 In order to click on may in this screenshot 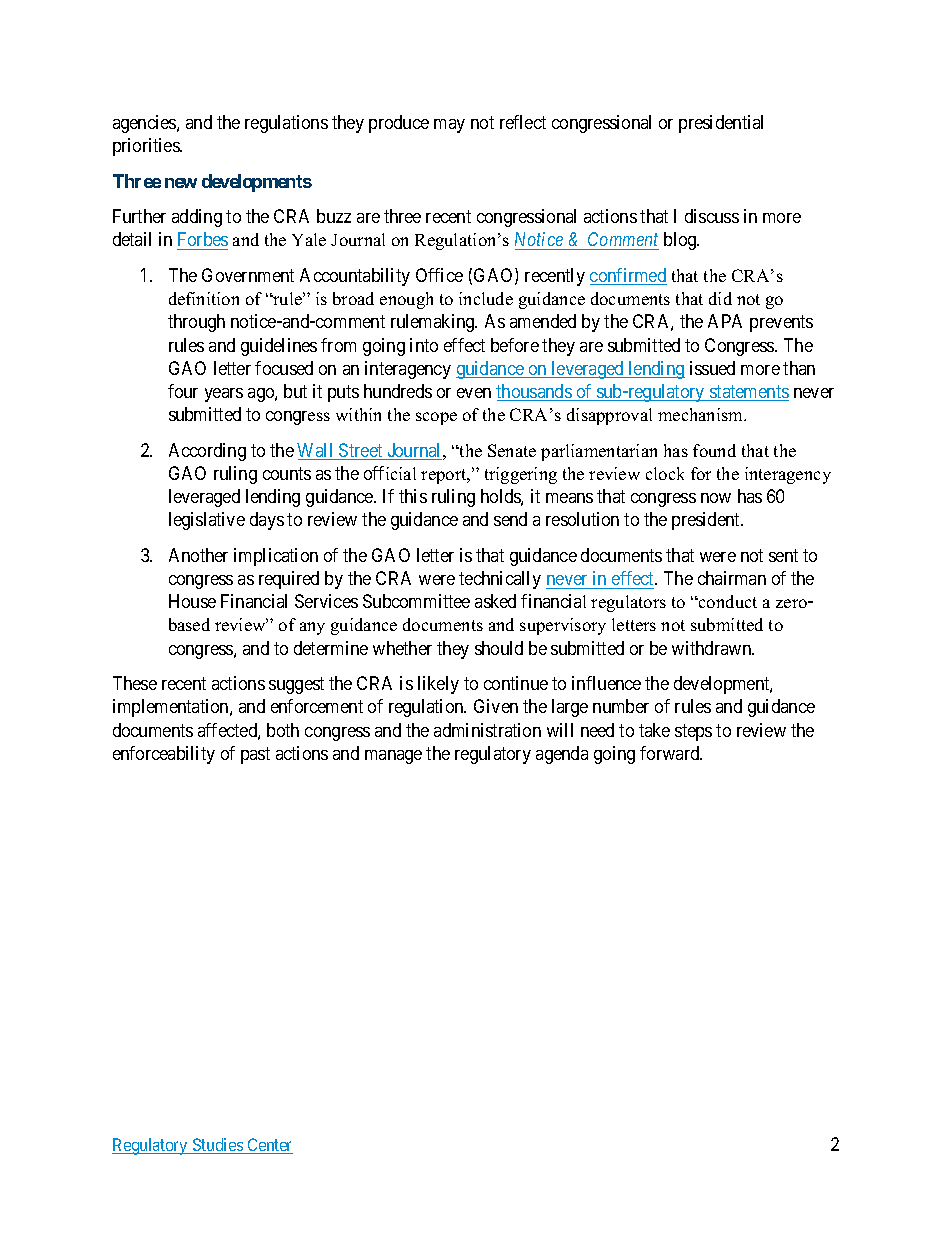, I will do `click(449, 126)`.
